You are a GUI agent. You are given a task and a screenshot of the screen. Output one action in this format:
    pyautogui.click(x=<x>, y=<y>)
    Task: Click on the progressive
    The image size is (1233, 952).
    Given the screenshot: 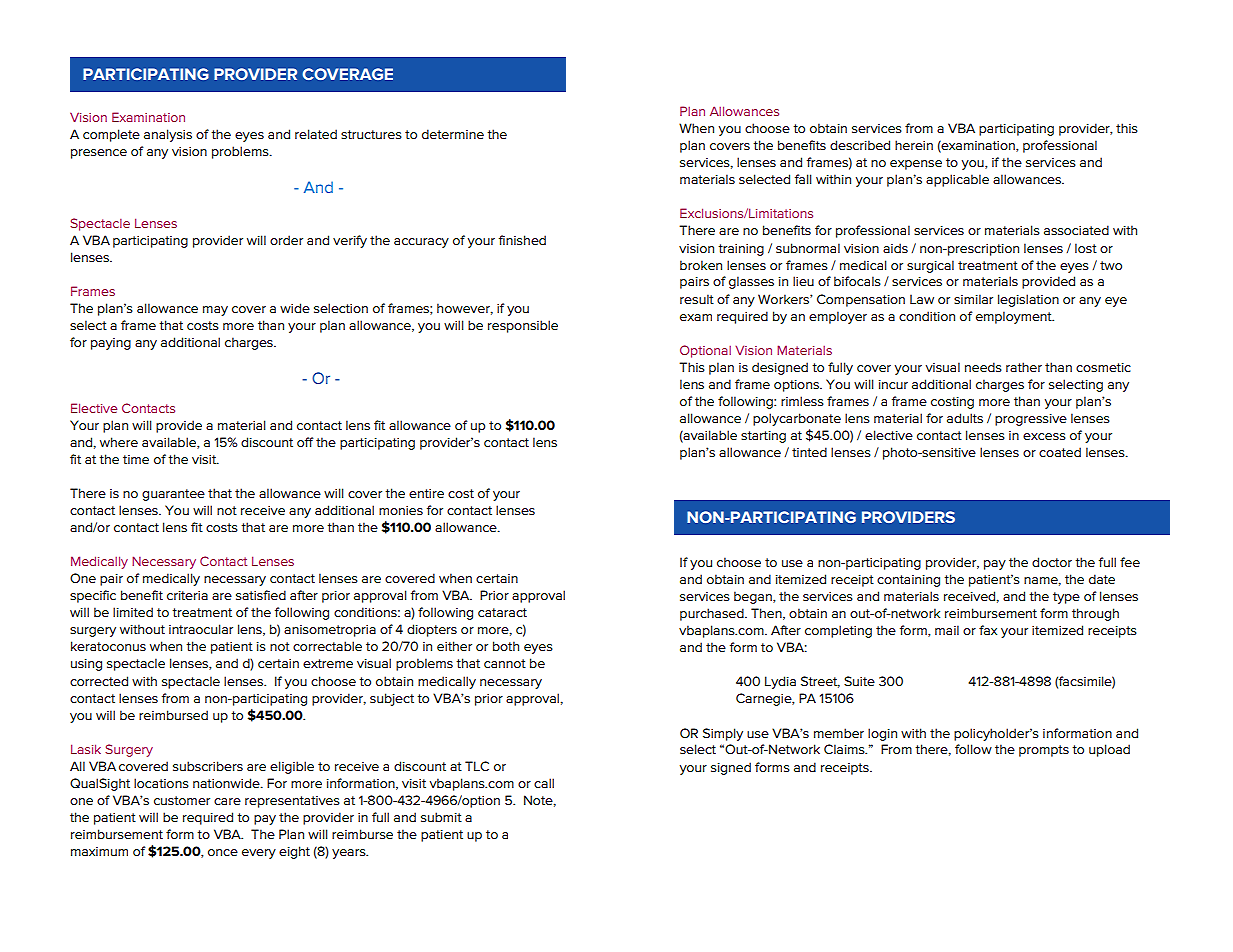 What is the action you would take?
    pyautogui.click(x=1031, y=420)
